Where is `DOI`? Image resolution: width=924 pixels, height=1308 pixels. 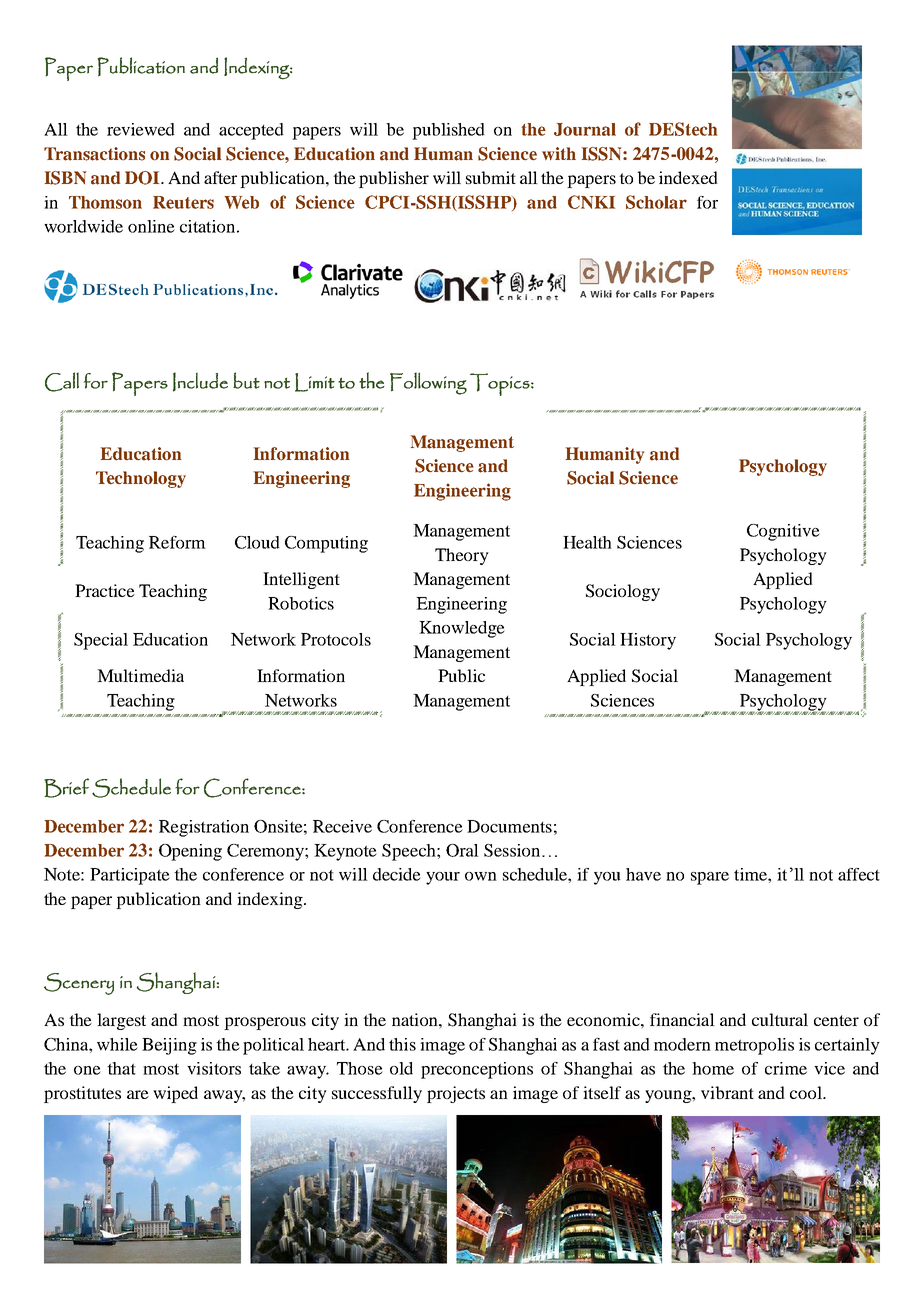 DOI is located at coordinates (143, 178).
